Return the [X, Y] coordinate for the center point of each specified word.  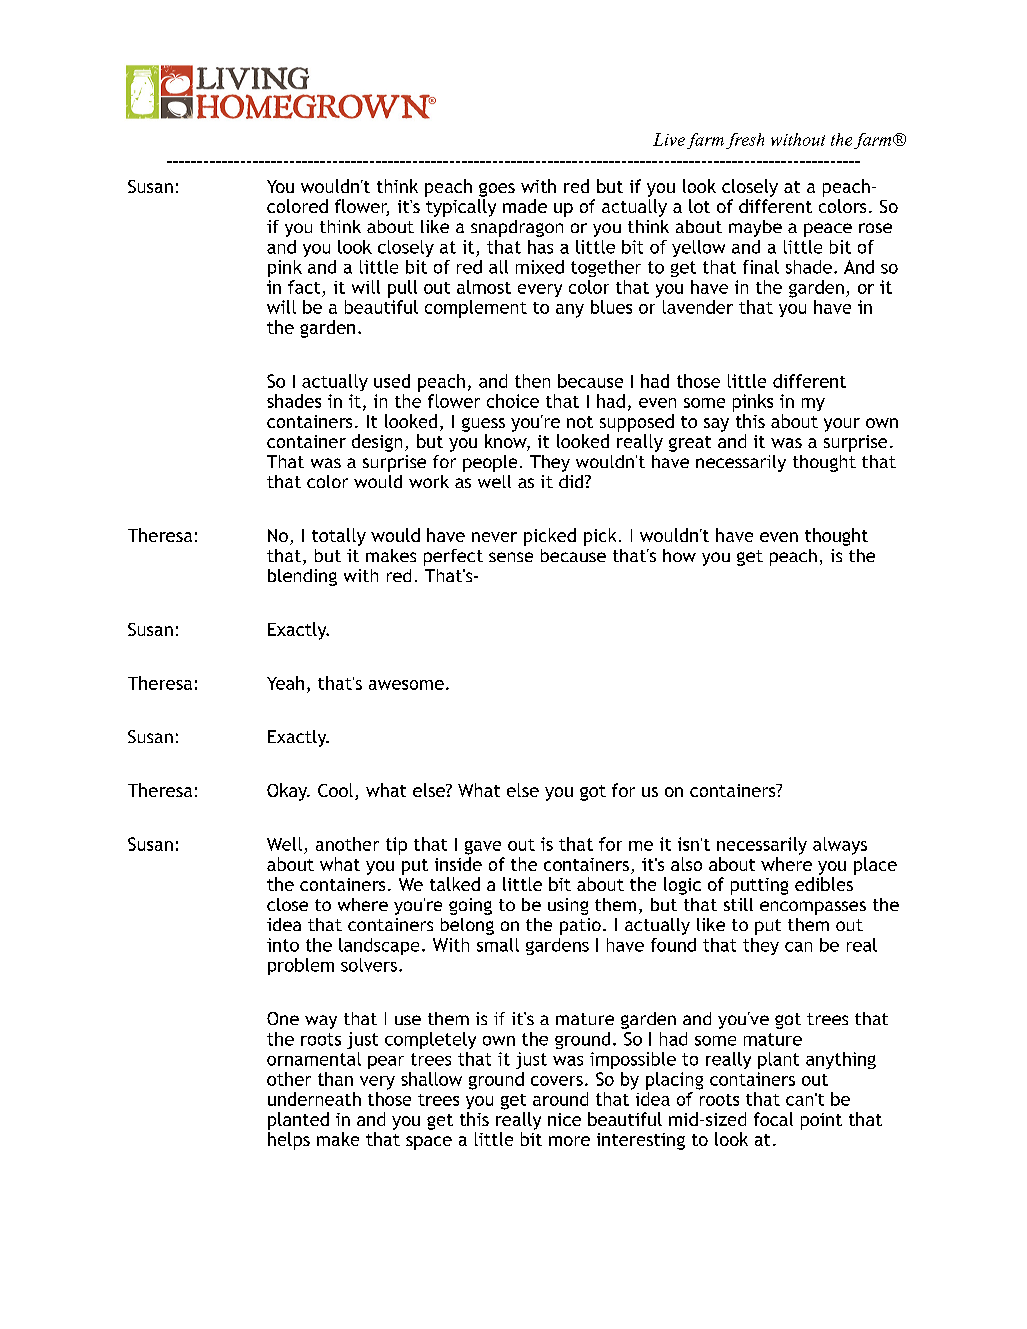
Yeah [285, 683]
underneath [314, 1099]
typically [461, 208]
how [679, 555]
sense [511, 557]
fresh [745, 141]
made [525, 206]
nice [564, 1119]
